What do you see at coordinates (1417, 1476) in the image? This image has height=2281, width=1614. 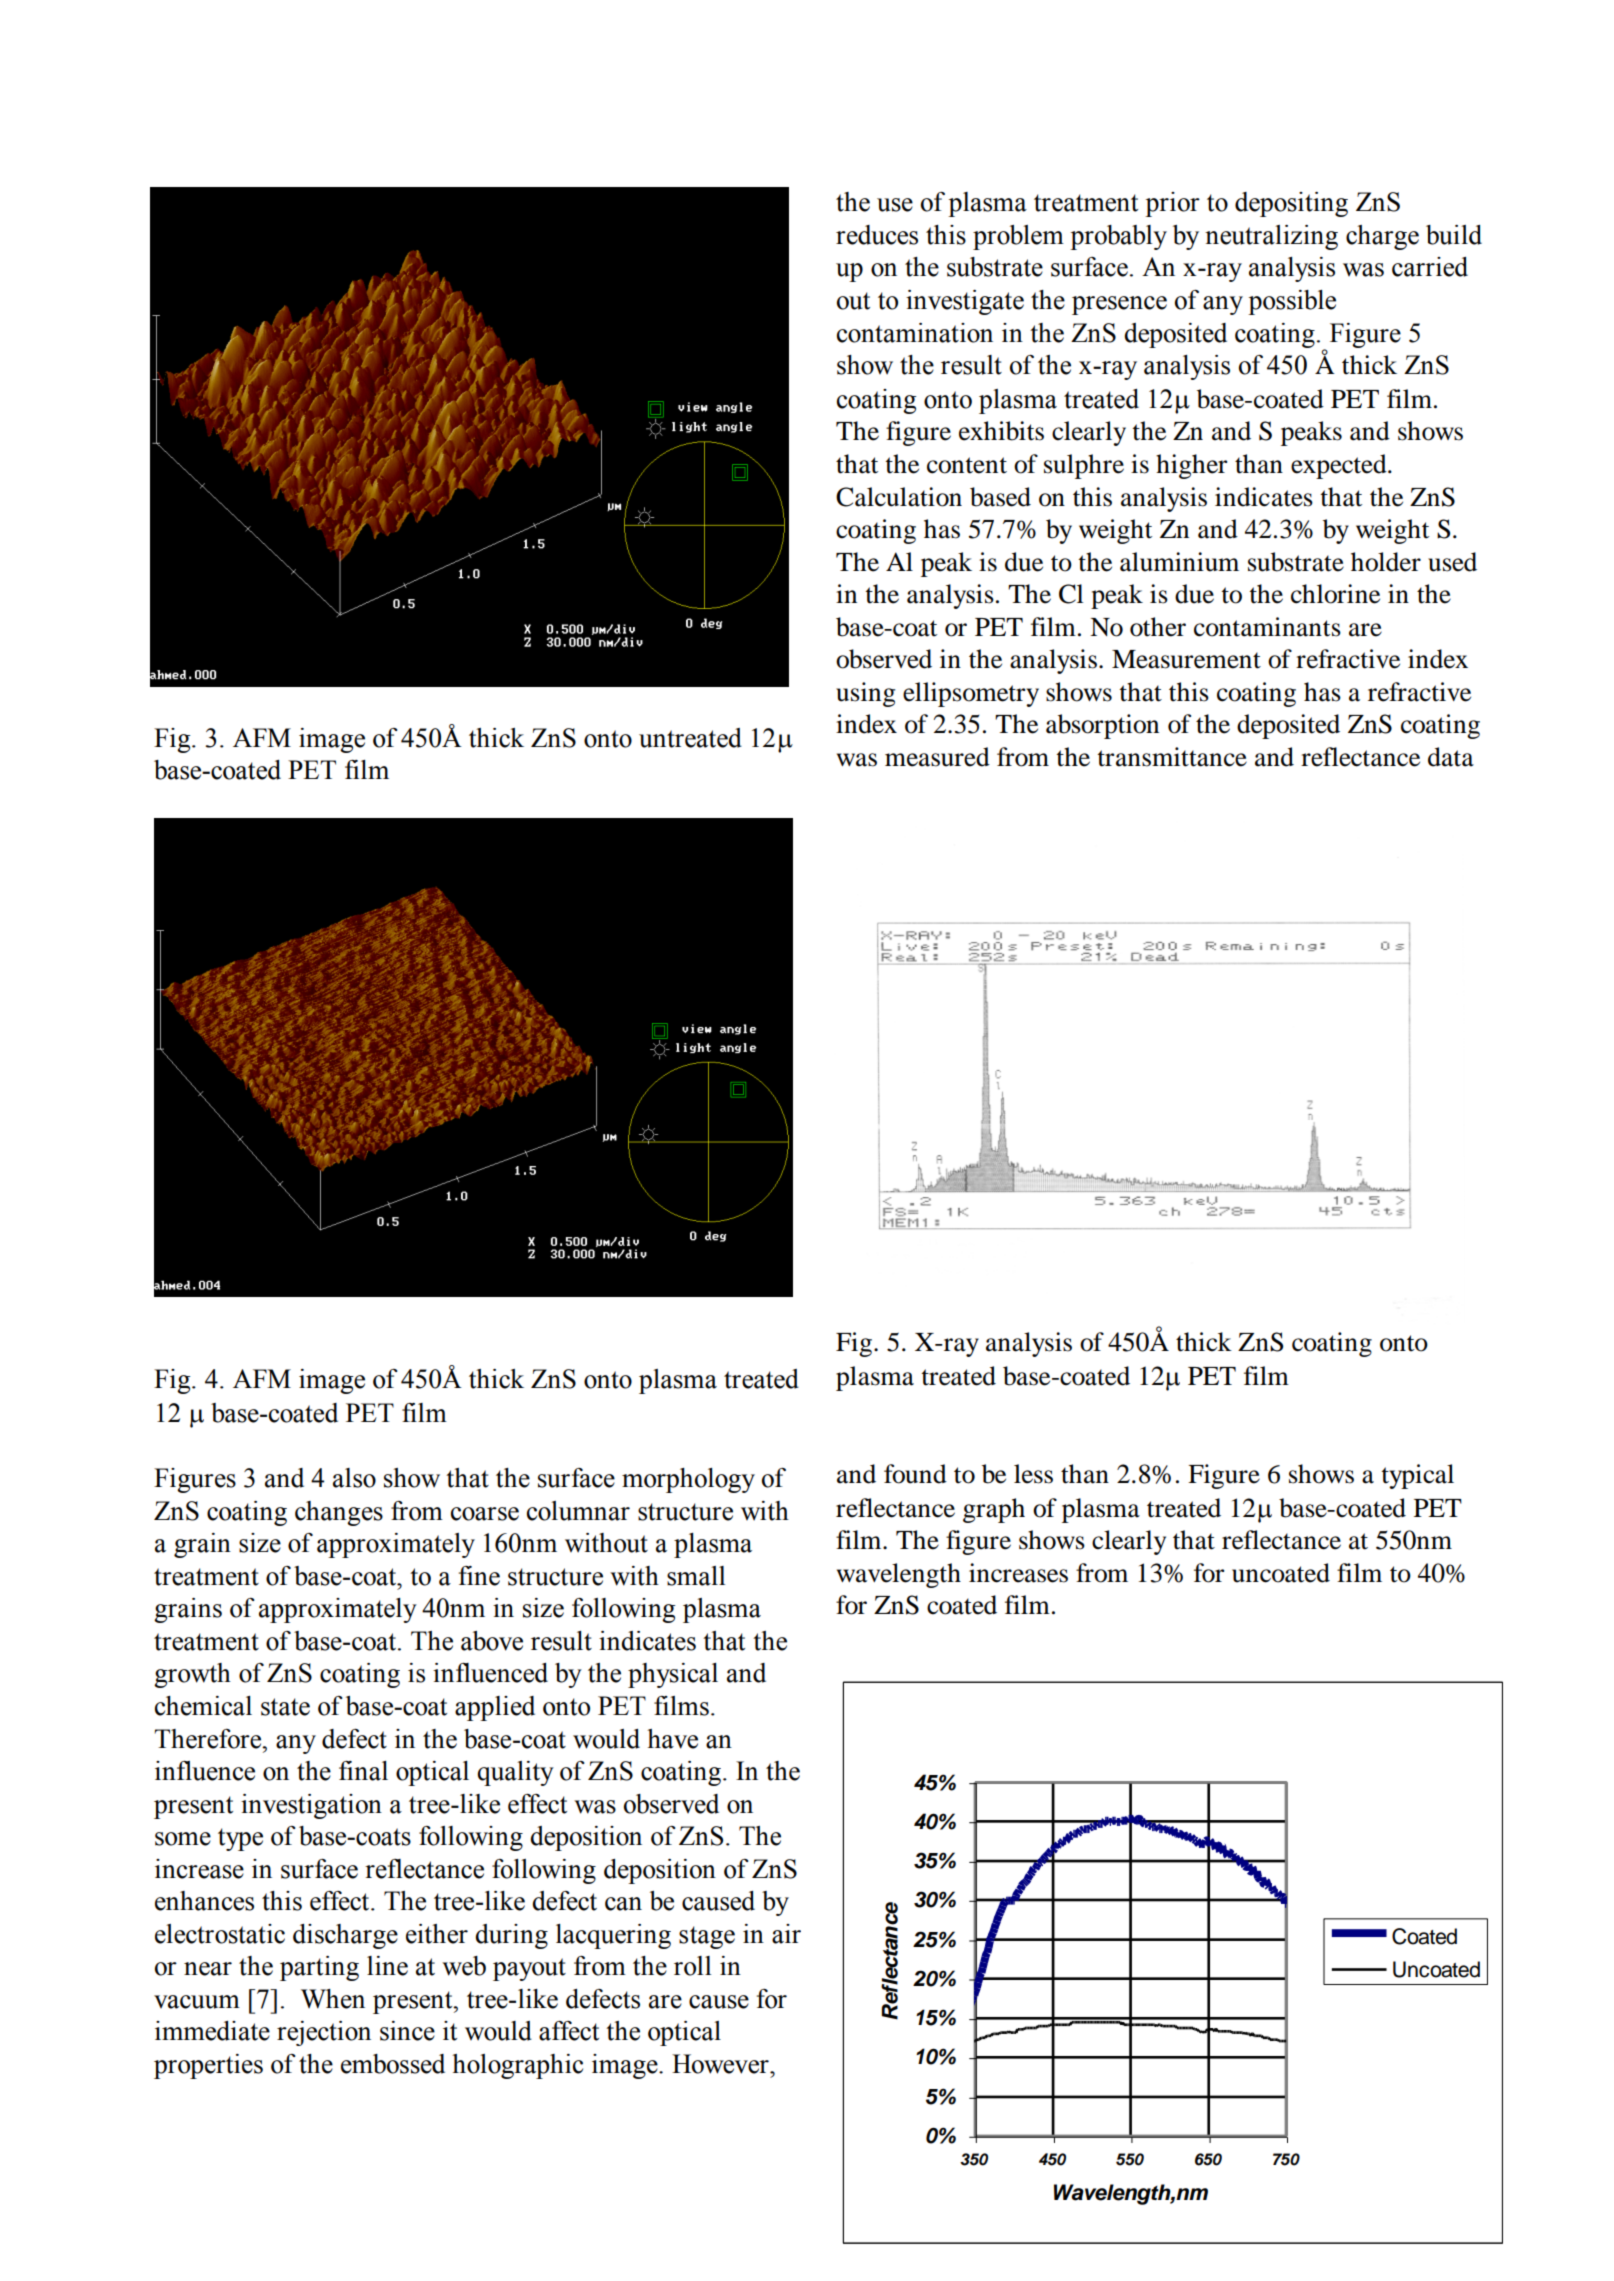 I see `typical` at bounding box center [1417, 1476].
